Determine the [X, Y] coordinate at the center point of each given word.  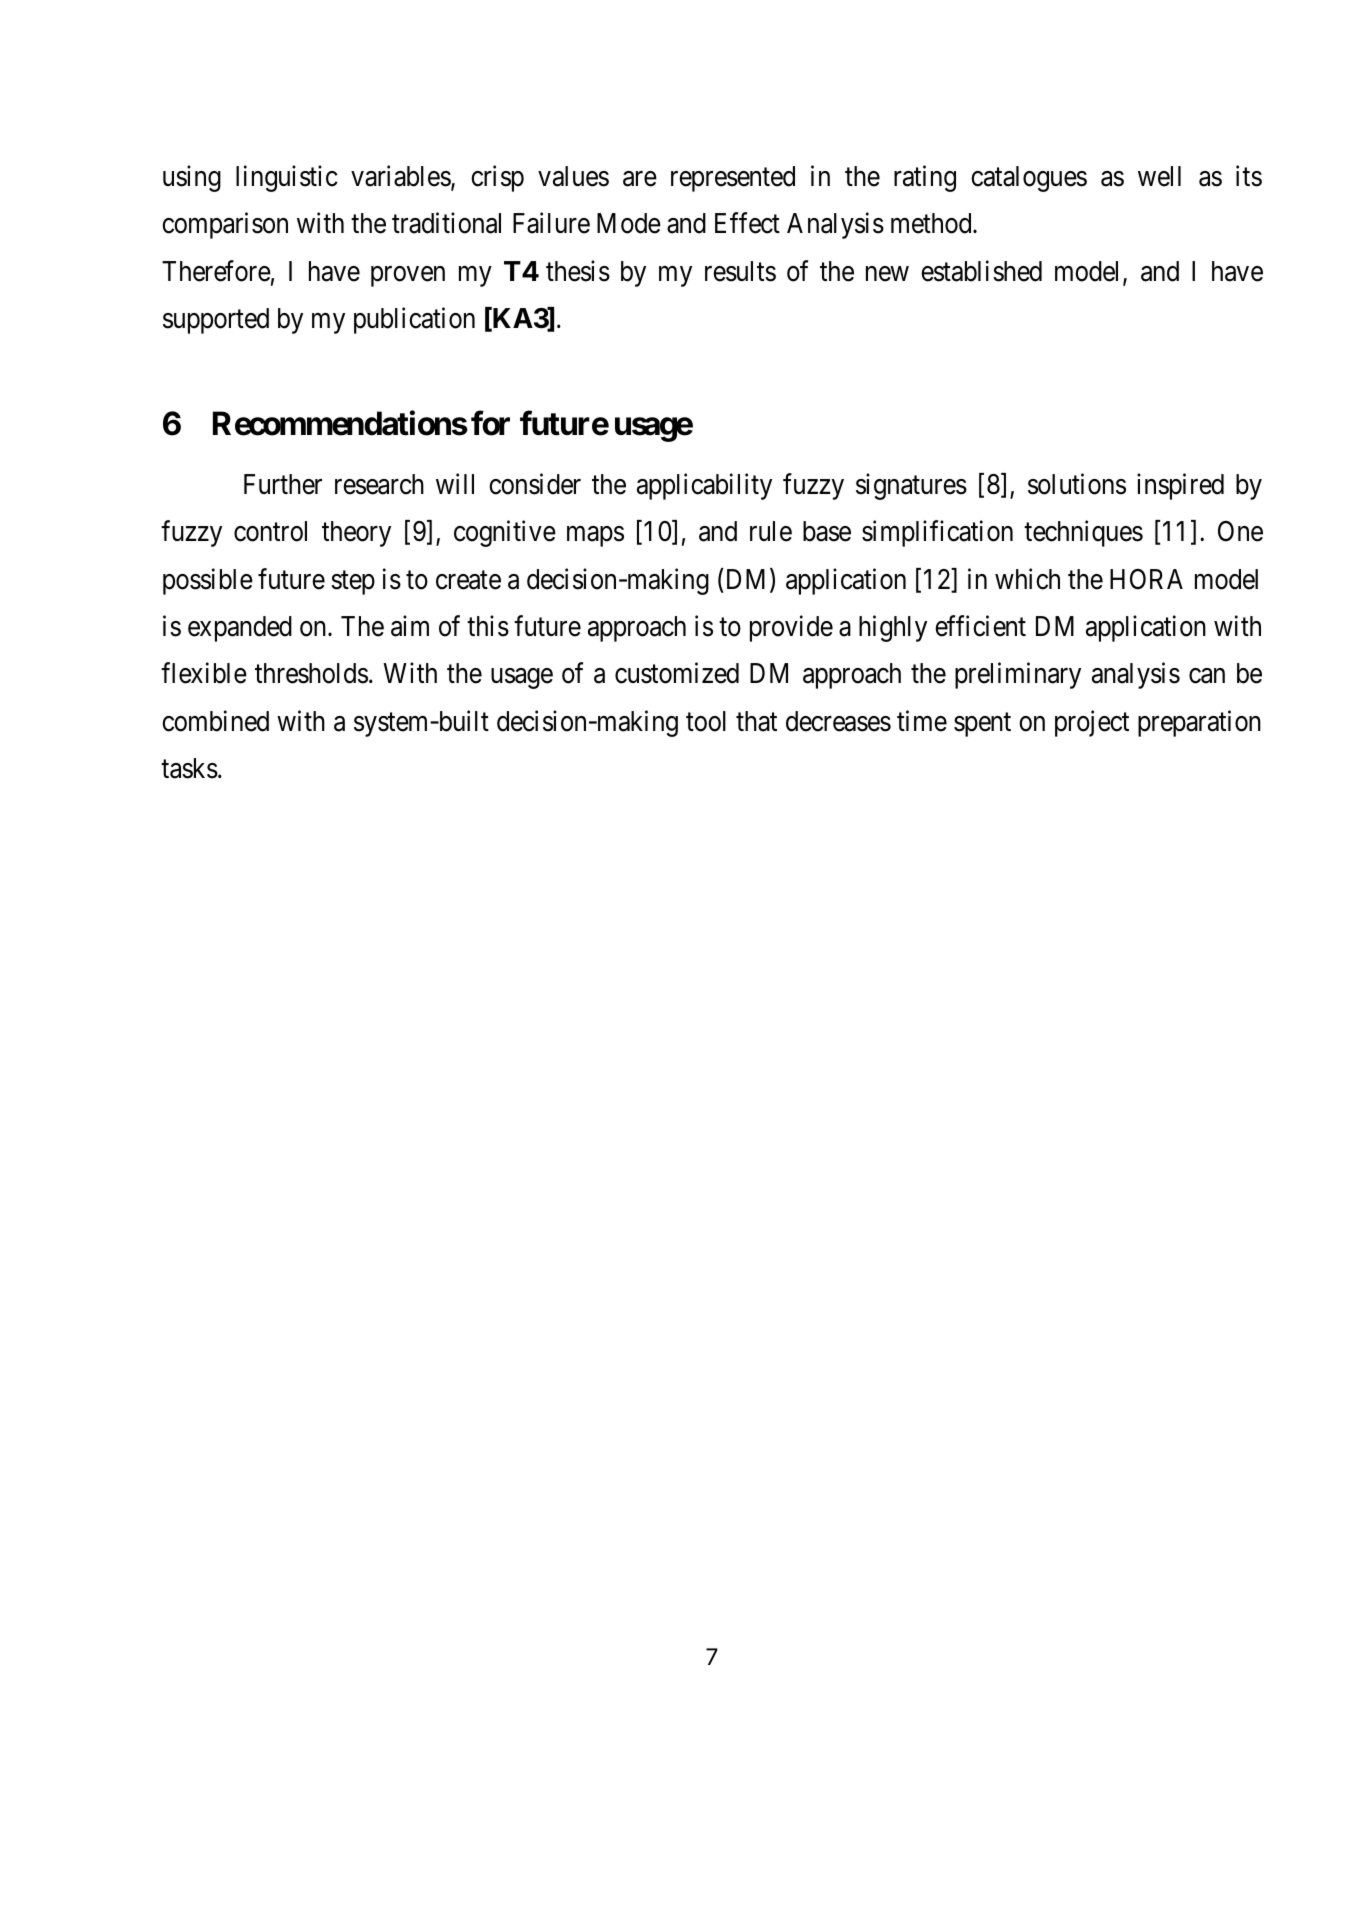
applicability [704, 487]
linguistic [287, 178]
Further [283, 484]
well [1159, 176]
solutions [1077, 484]
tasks [189, 768]
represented [733, 179]
